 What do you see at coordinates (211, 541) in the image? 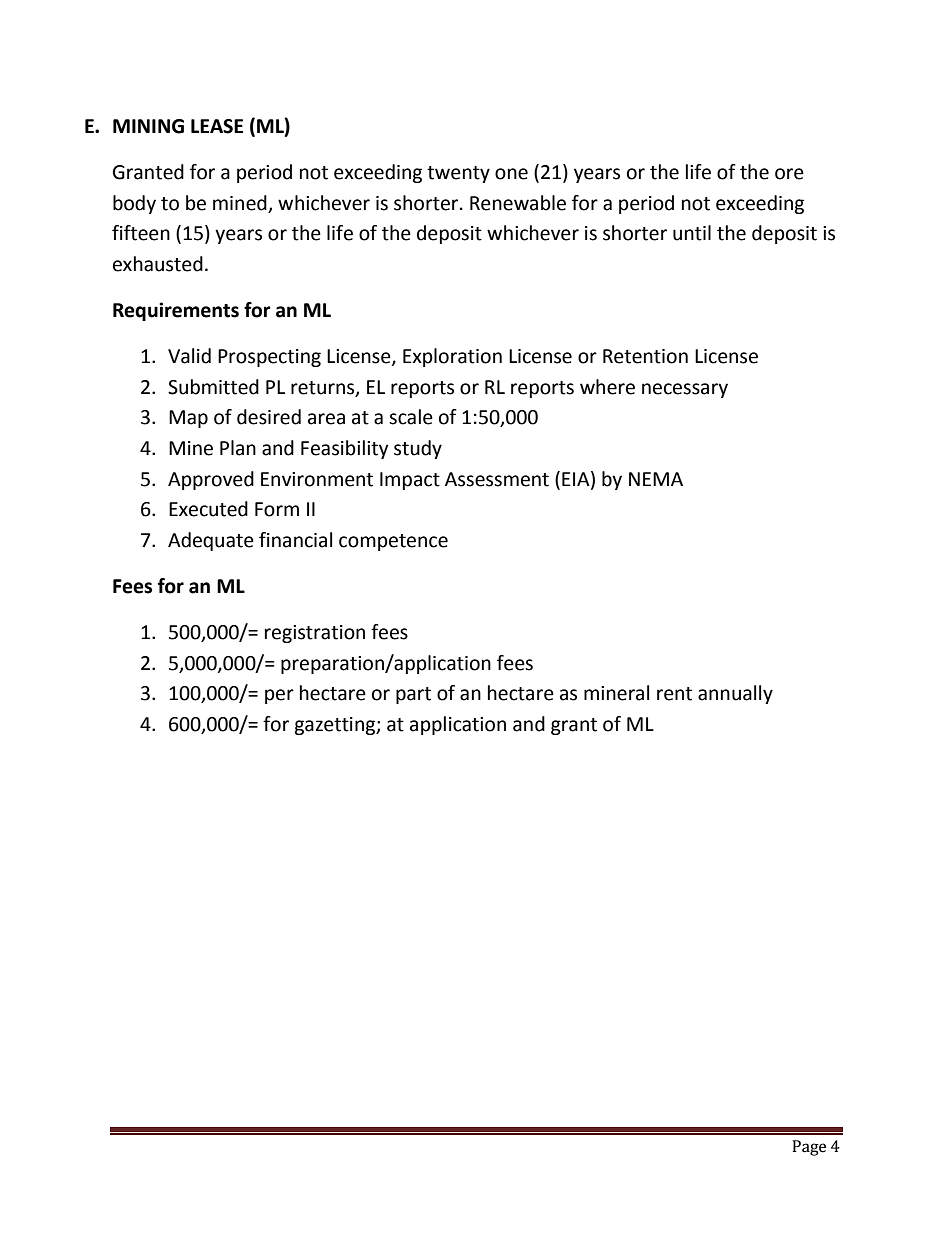
I see `Adequate` at bounding box center [211, 541].
